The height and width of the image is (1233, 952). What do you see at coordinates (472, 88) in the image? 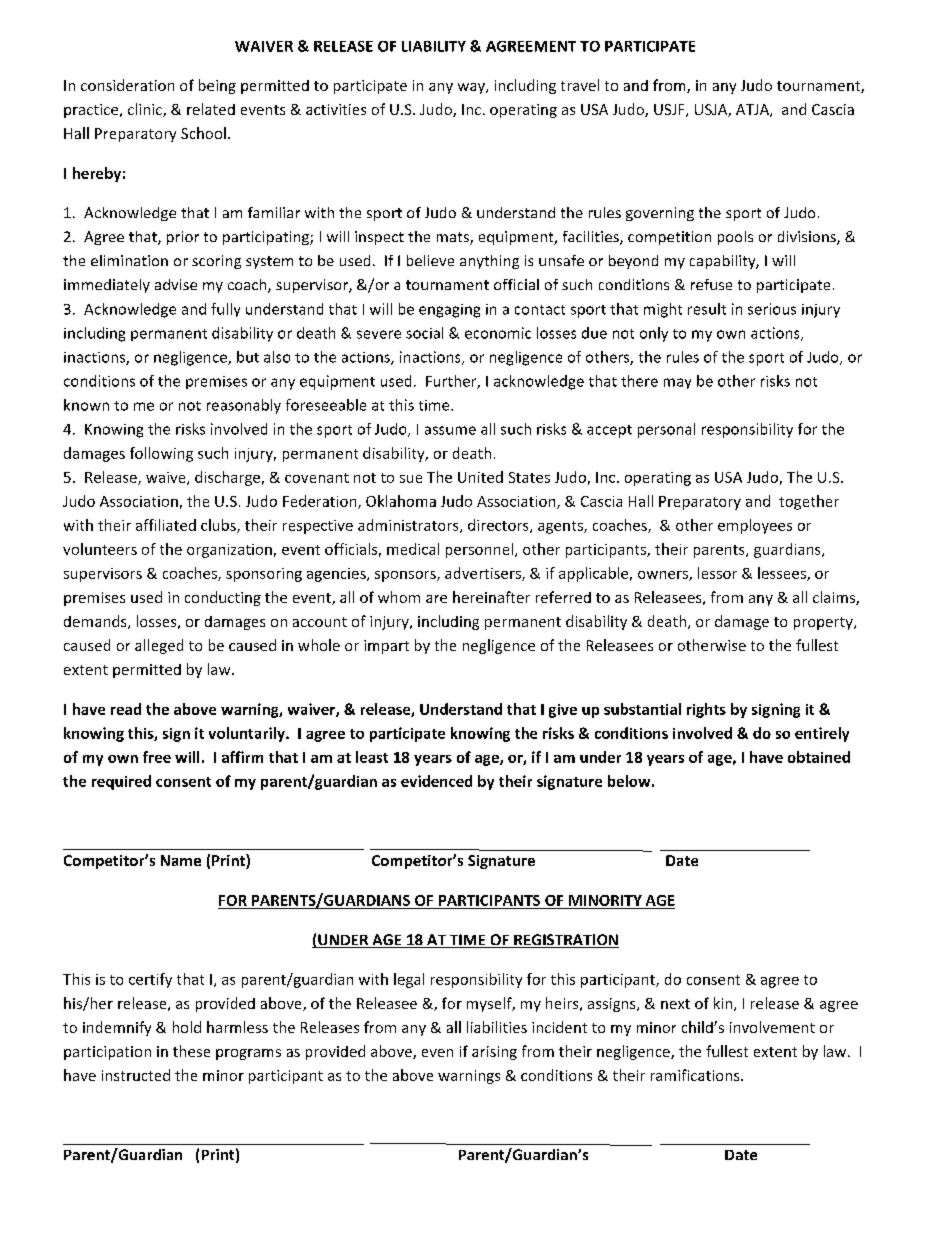
I see `way` at bounding box center [472, 88].
